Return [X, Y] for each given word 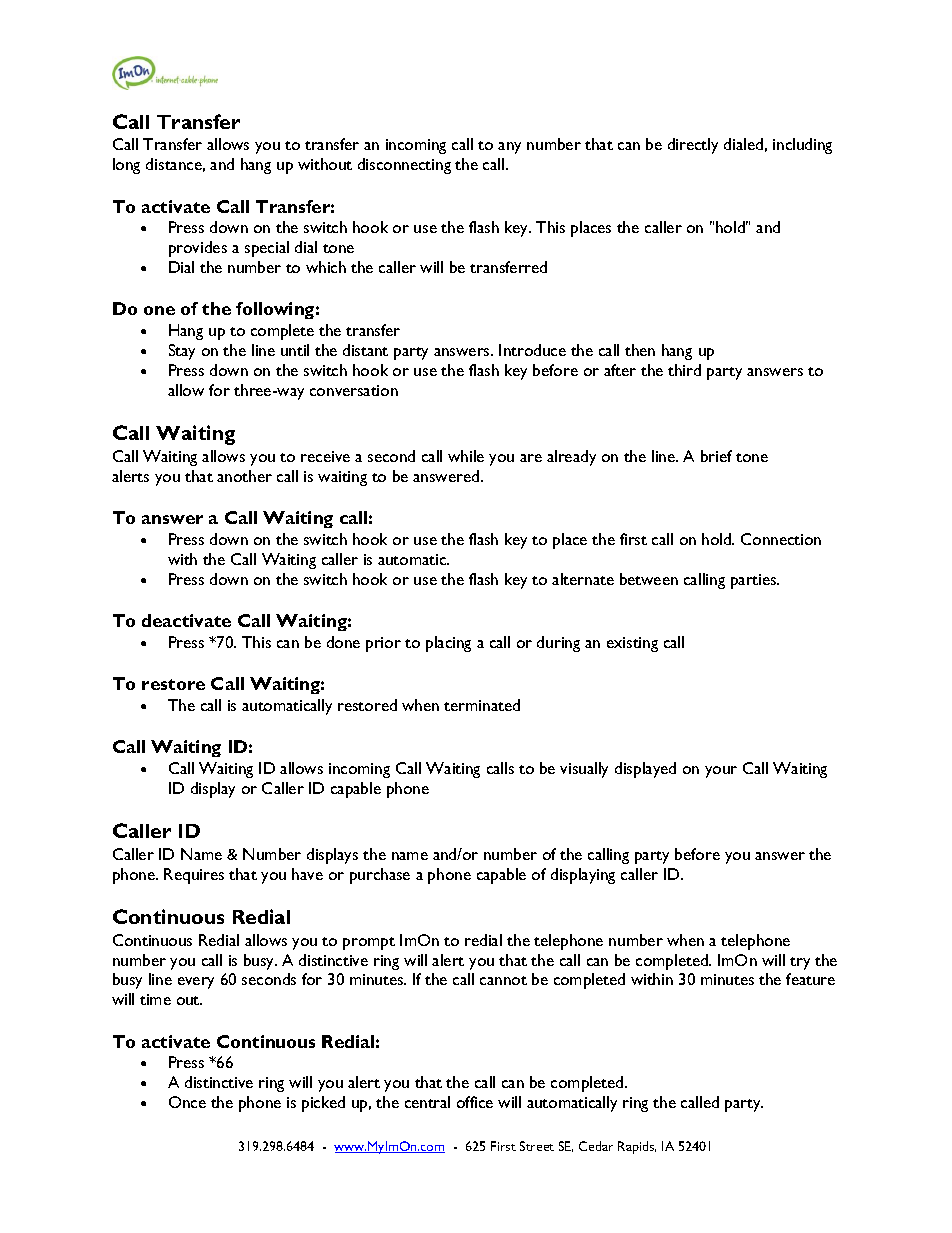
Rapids [637, 1147]
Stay [182, 352]
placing [448, 644]
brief [716, 456]
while [466, 456]
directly [693, 146]
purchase [380, 876]
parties [755, 581]
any [509, 148]
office [475, 1102]
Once [187, 1102]
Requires [194, 876]
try [800, 963]
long [126, 166]
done [343, 642]
